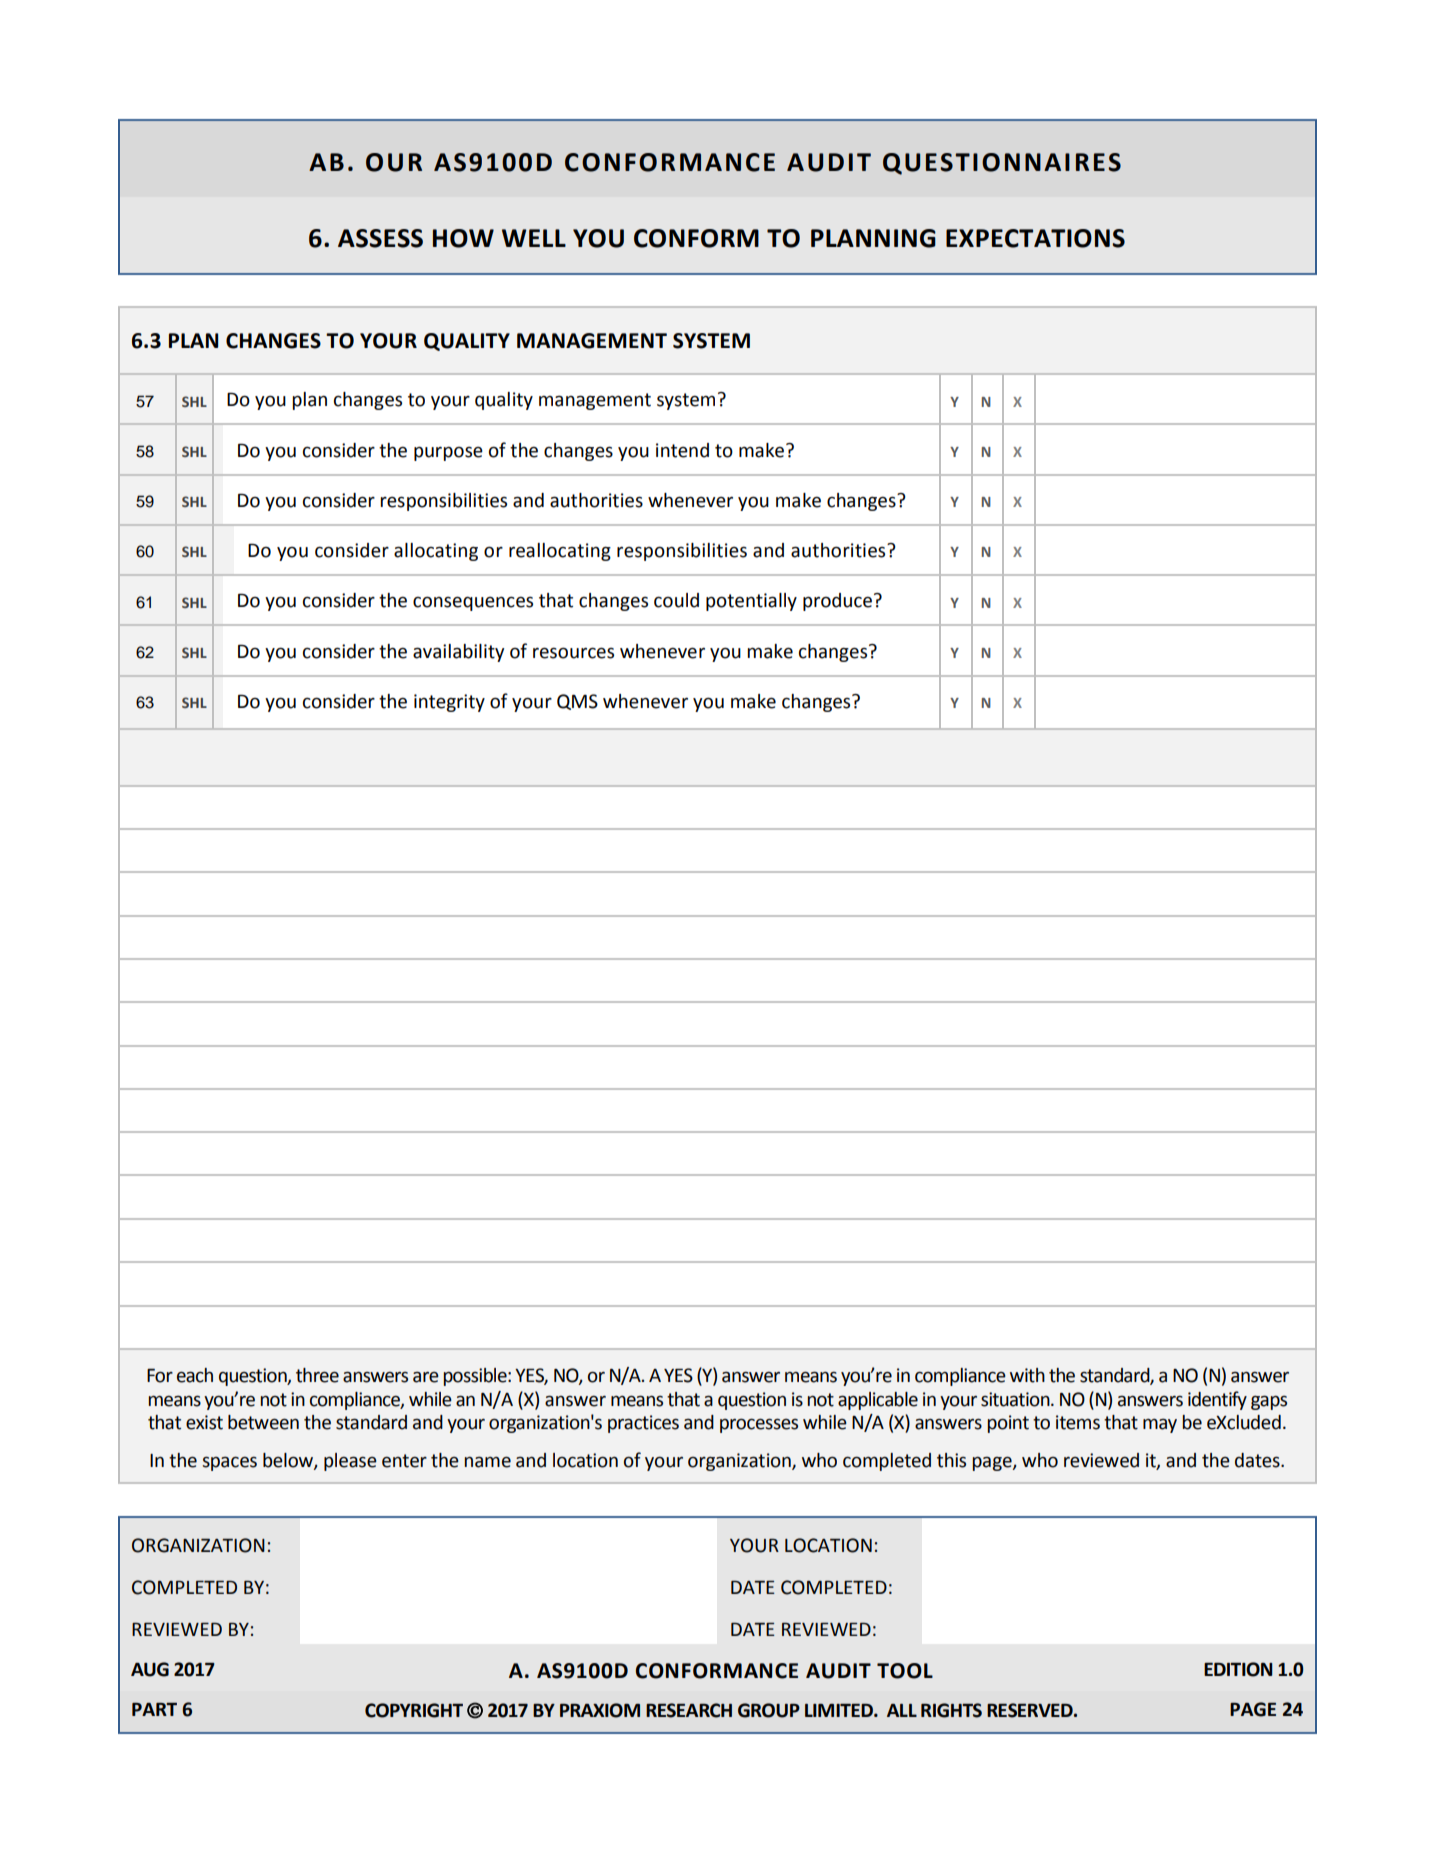 The height and width of the screenshot is (1854, 1433). What do you see at coordinates (573, 653) in the screenshot?
I see `resources` at bounding box center [573, 653].
